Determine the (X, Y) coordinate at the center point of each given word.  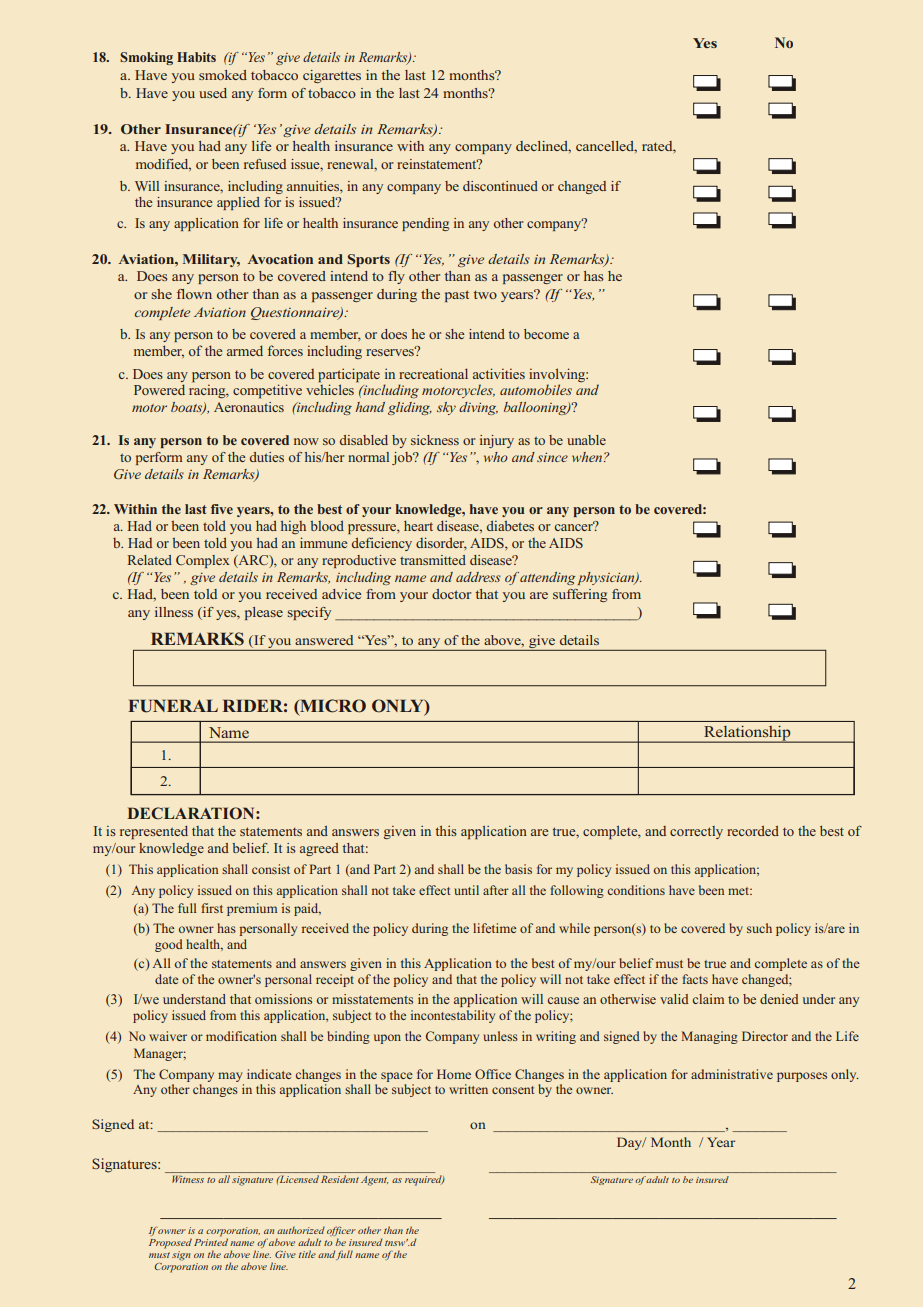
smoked (223, 75)
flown (194, 294)
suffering (580, 595)
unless (500, 1036)
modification (241, 1036)
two (485, 294)
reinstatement (438, 164)
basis (518, 869)
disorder (441, 543)
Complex (203, 561)
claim (708, 999)
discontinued (500, 186)
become (546, 334)
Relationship (747, 734)
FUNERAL (173, 706)
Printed (211, 1241)
